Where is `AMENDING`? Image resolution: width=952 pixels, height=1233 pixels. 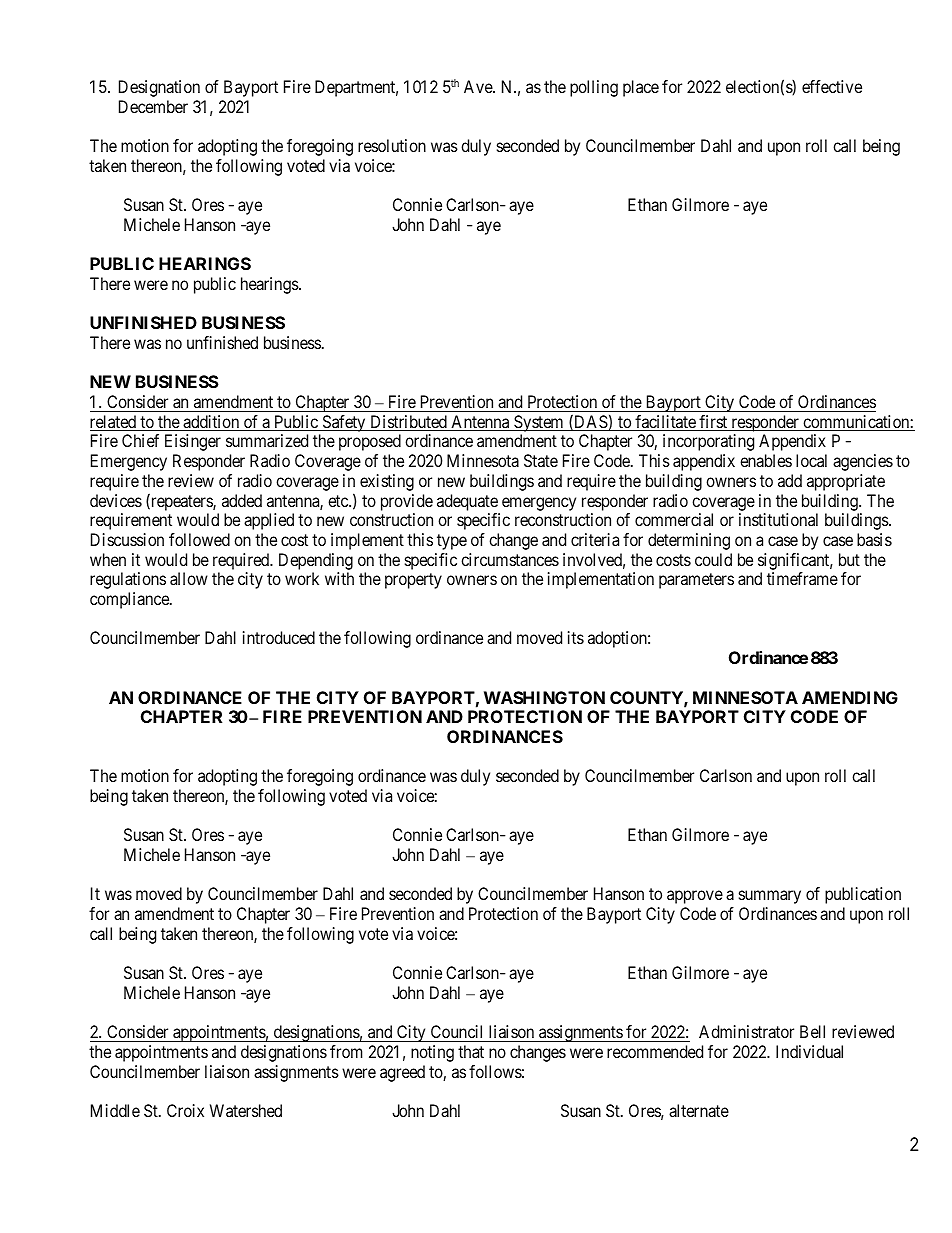
AMENDING is located at coordinates (850, 697).
